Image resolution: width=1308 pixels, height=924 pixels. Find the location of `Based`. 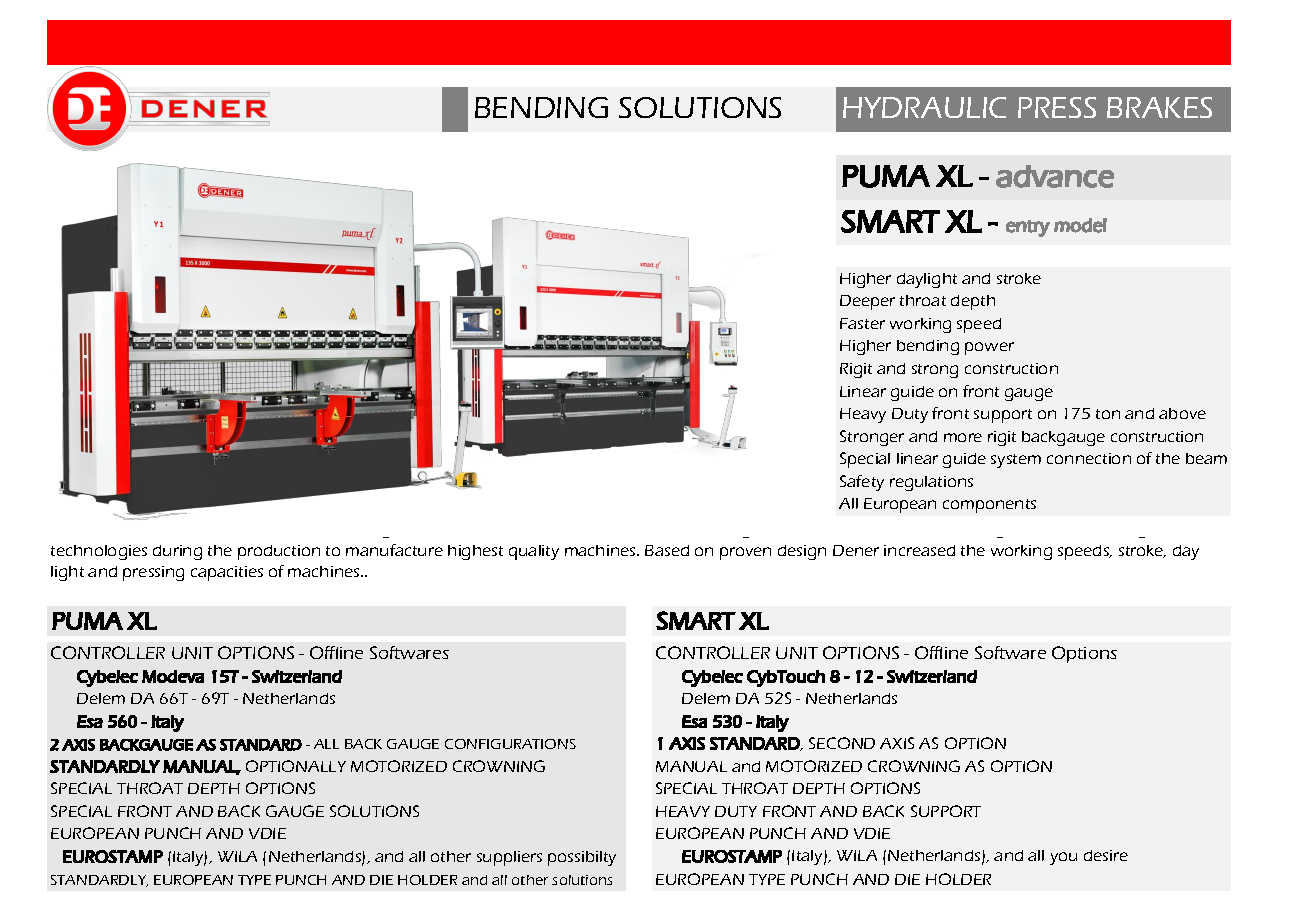

Based is located at coordinates (667, 550).
